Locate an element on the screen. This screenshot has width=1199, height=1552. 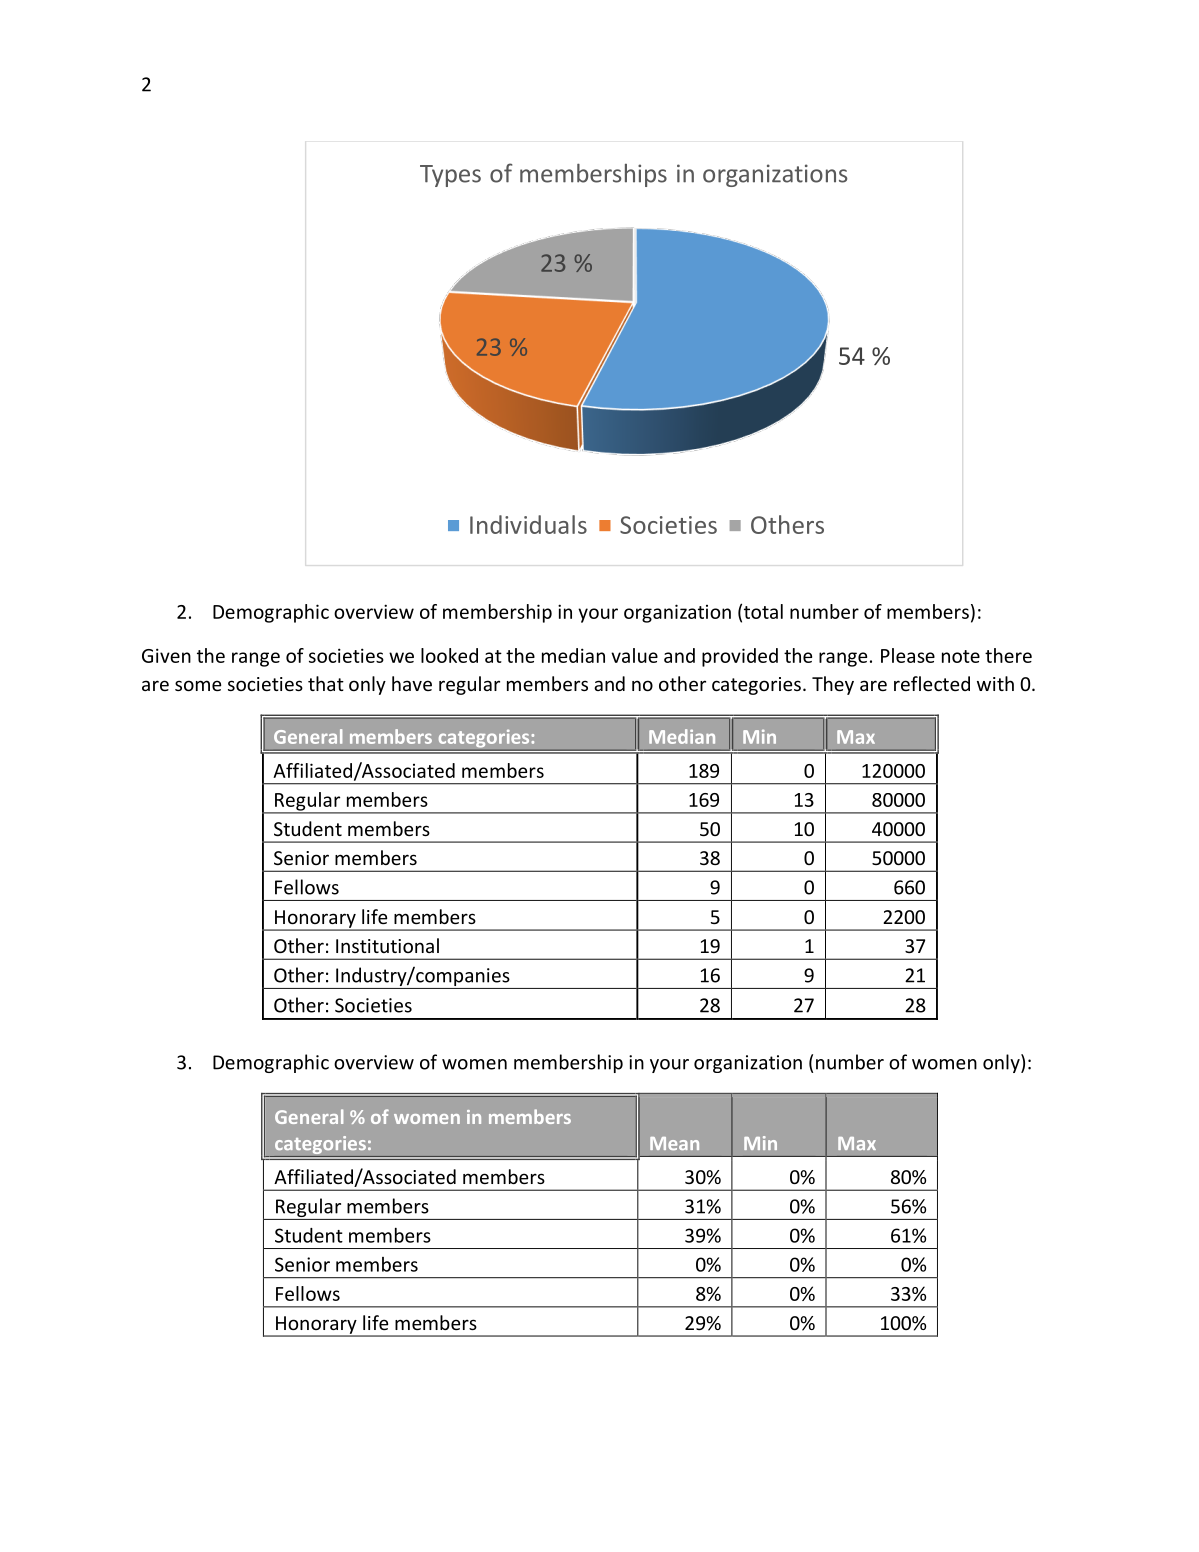
They is located at coordinates (833, 685).
